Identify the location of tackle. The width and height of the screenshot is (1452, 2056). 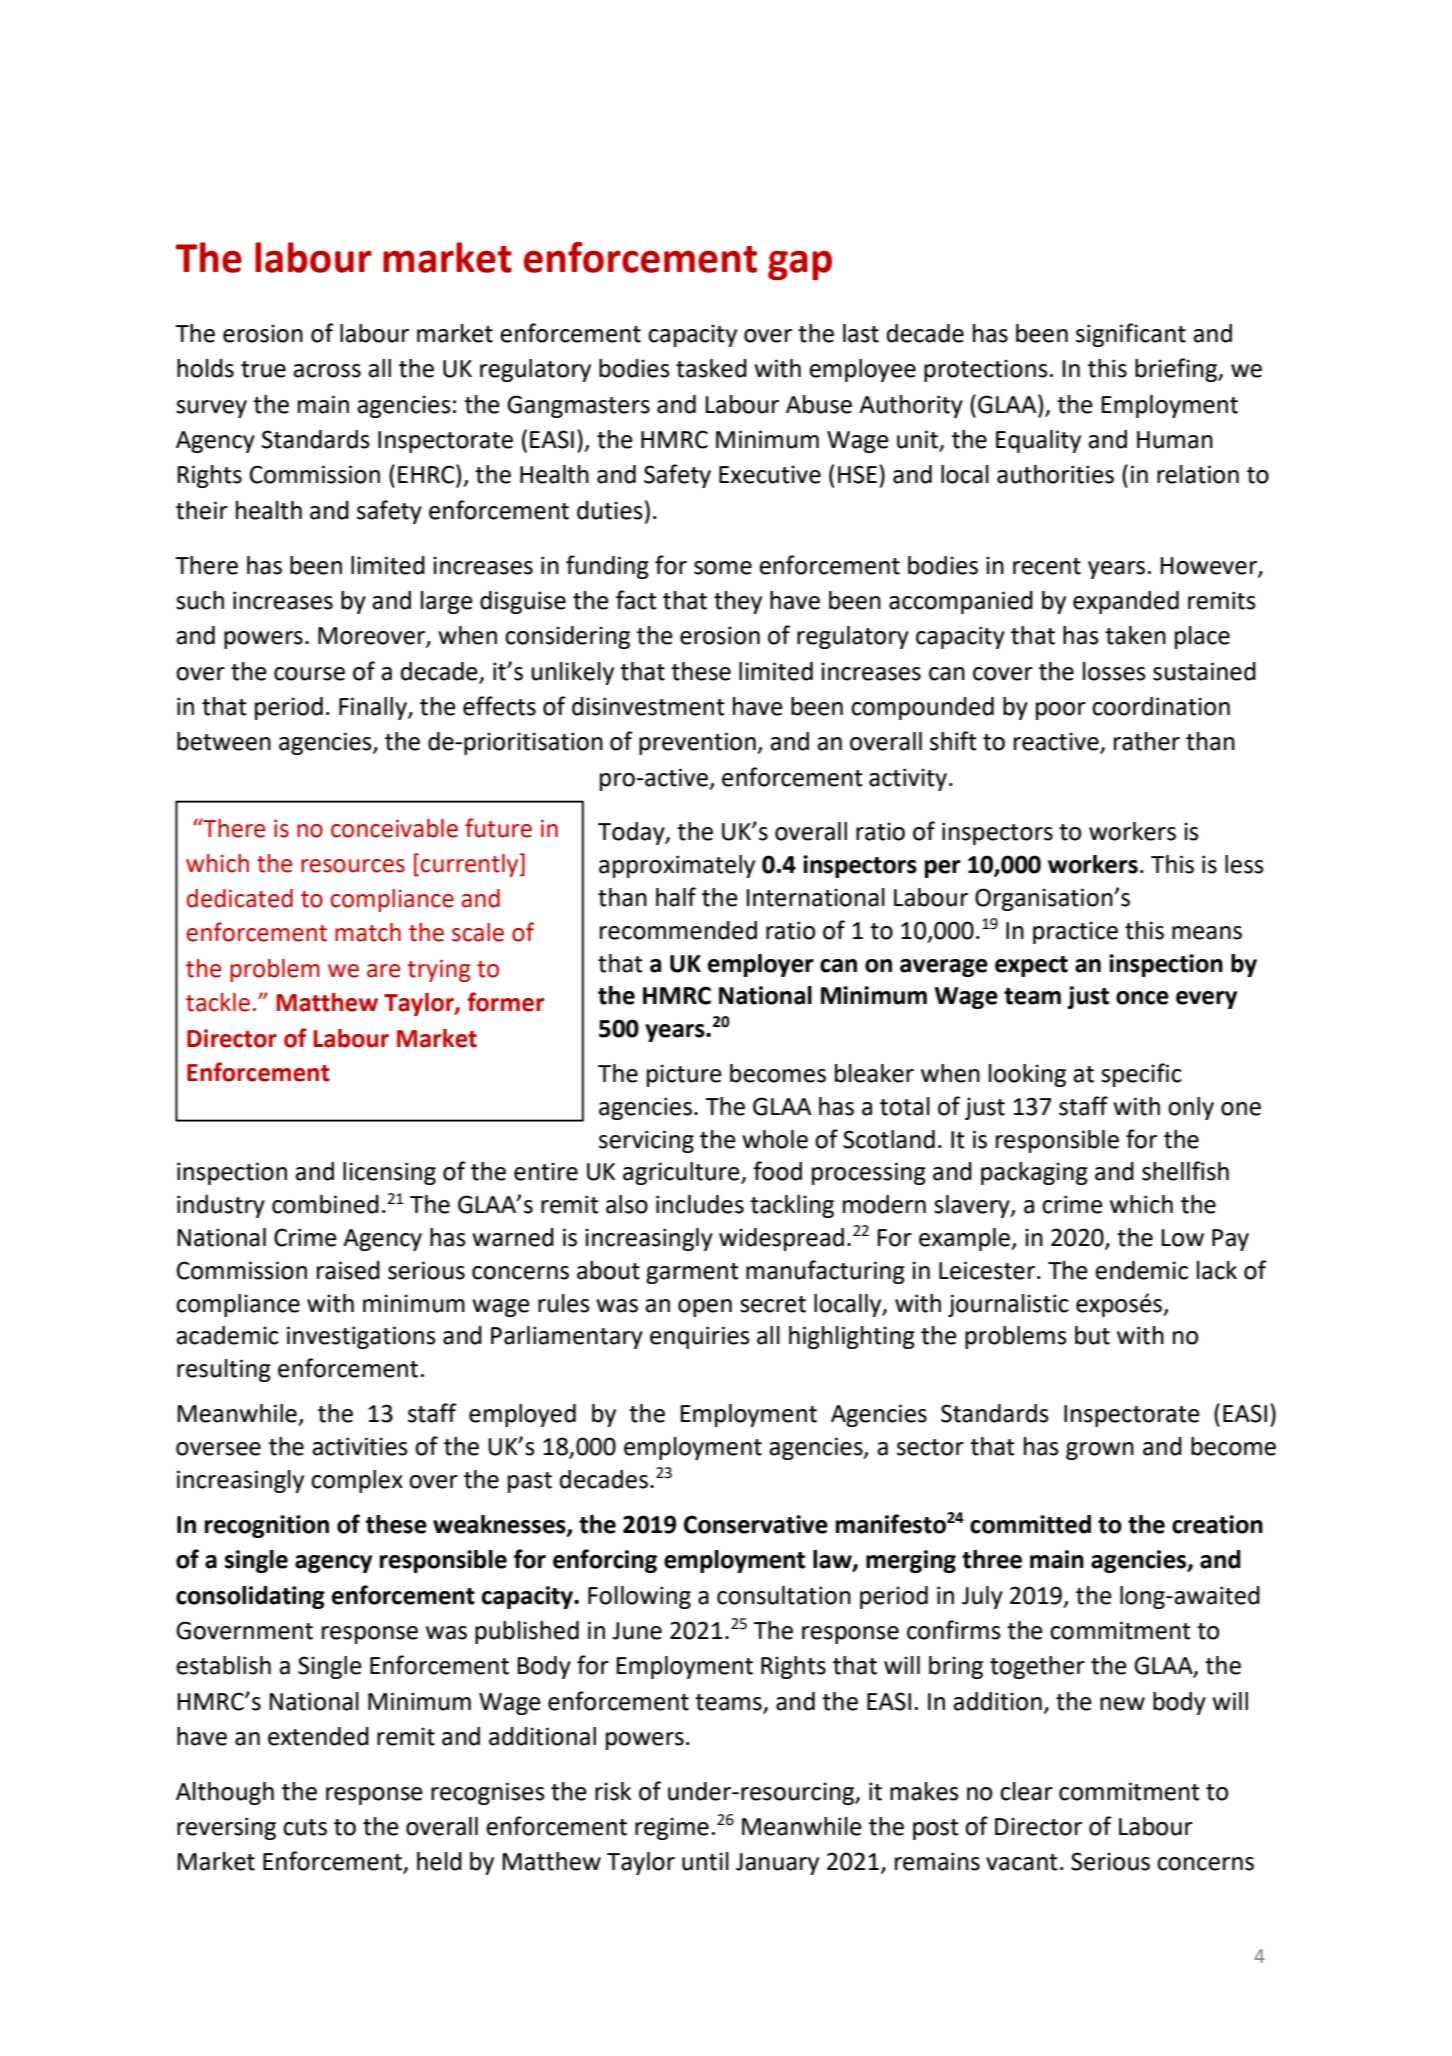
(218, 1002).
